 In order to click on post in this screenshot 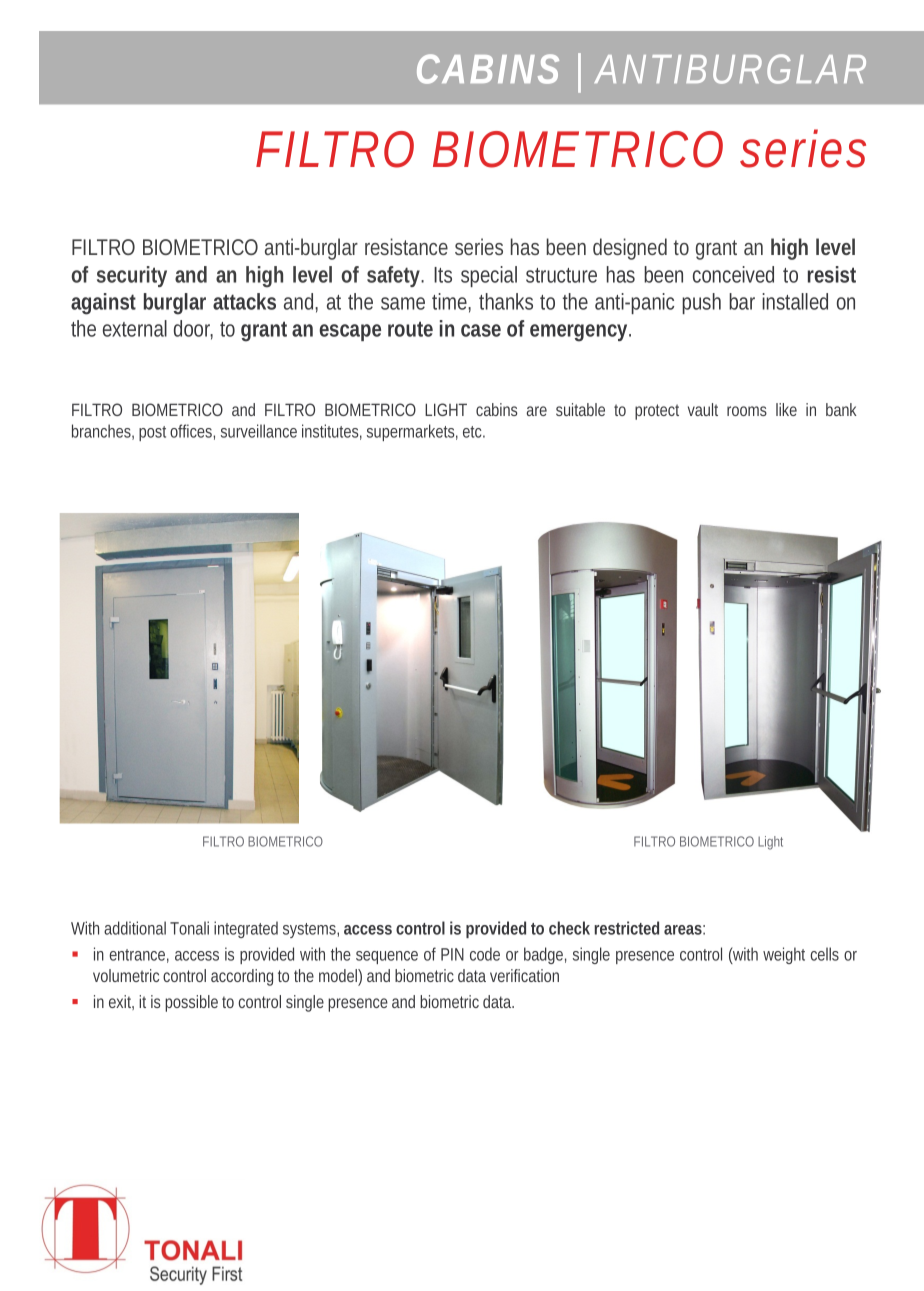, I will do `click(155, 433)`.
